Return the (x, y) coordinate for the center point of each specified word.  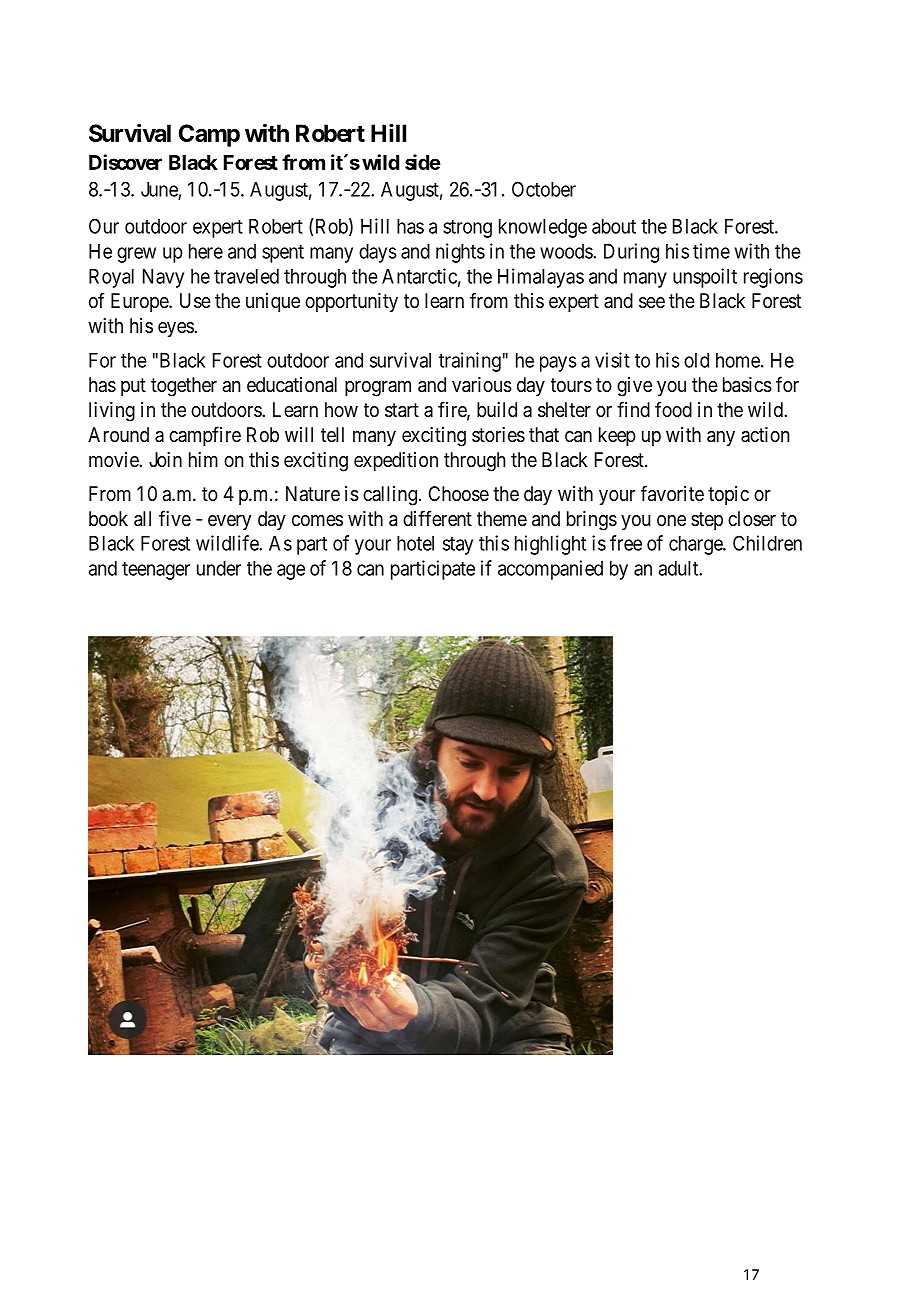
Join (165, 459)
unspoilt (705, 278)
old (696, 360)
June (159, 189)
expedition (396, 461)
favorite (672, 493)
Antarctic (419, 276)
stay (458, 546)
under (219, 568)
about (614, 226)
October (544, 189)
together (184, 387)
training (470, 362)
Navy (163, 278)
